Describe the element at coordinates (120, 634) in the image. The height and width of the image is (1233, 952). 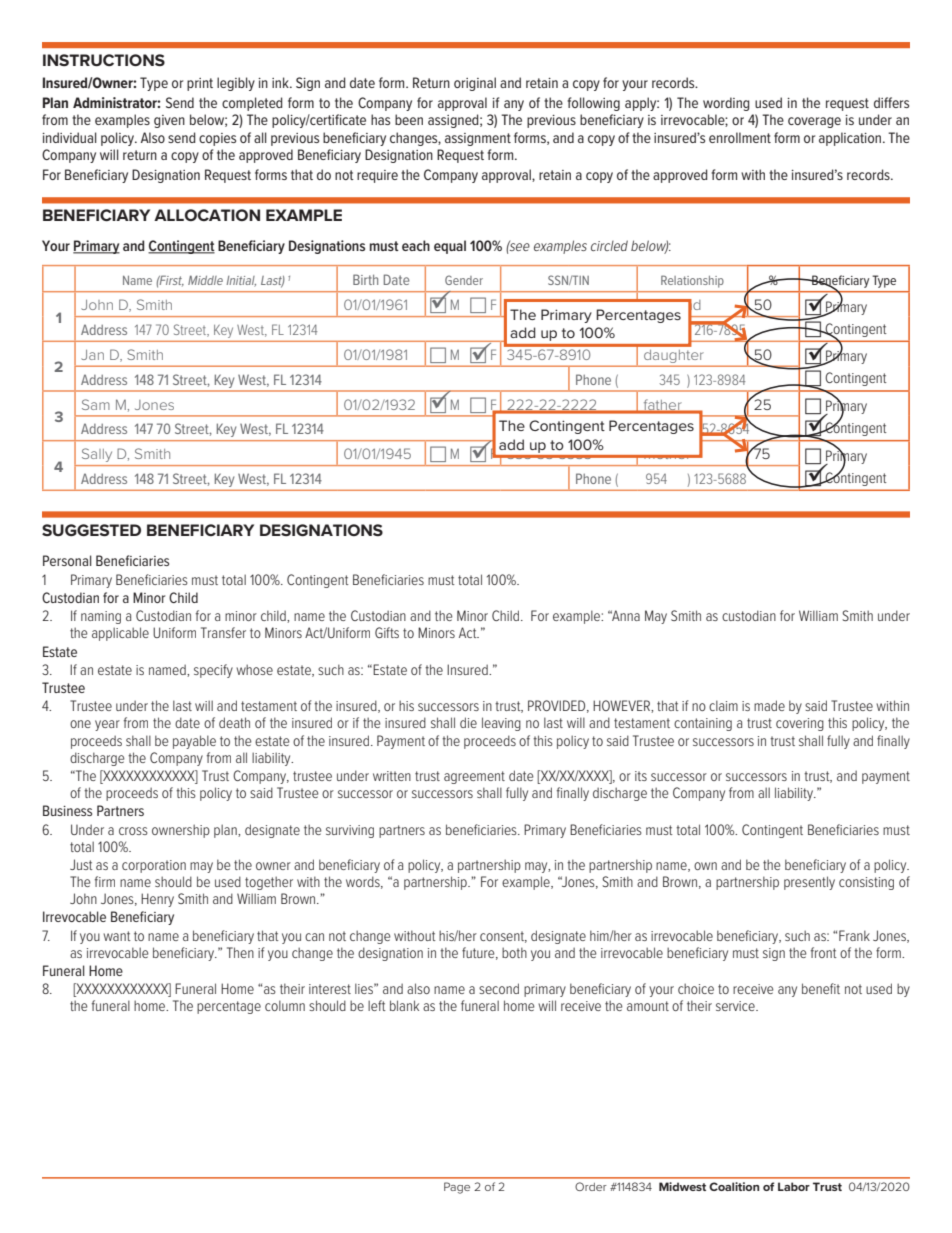
I see `applicable` at that location.
